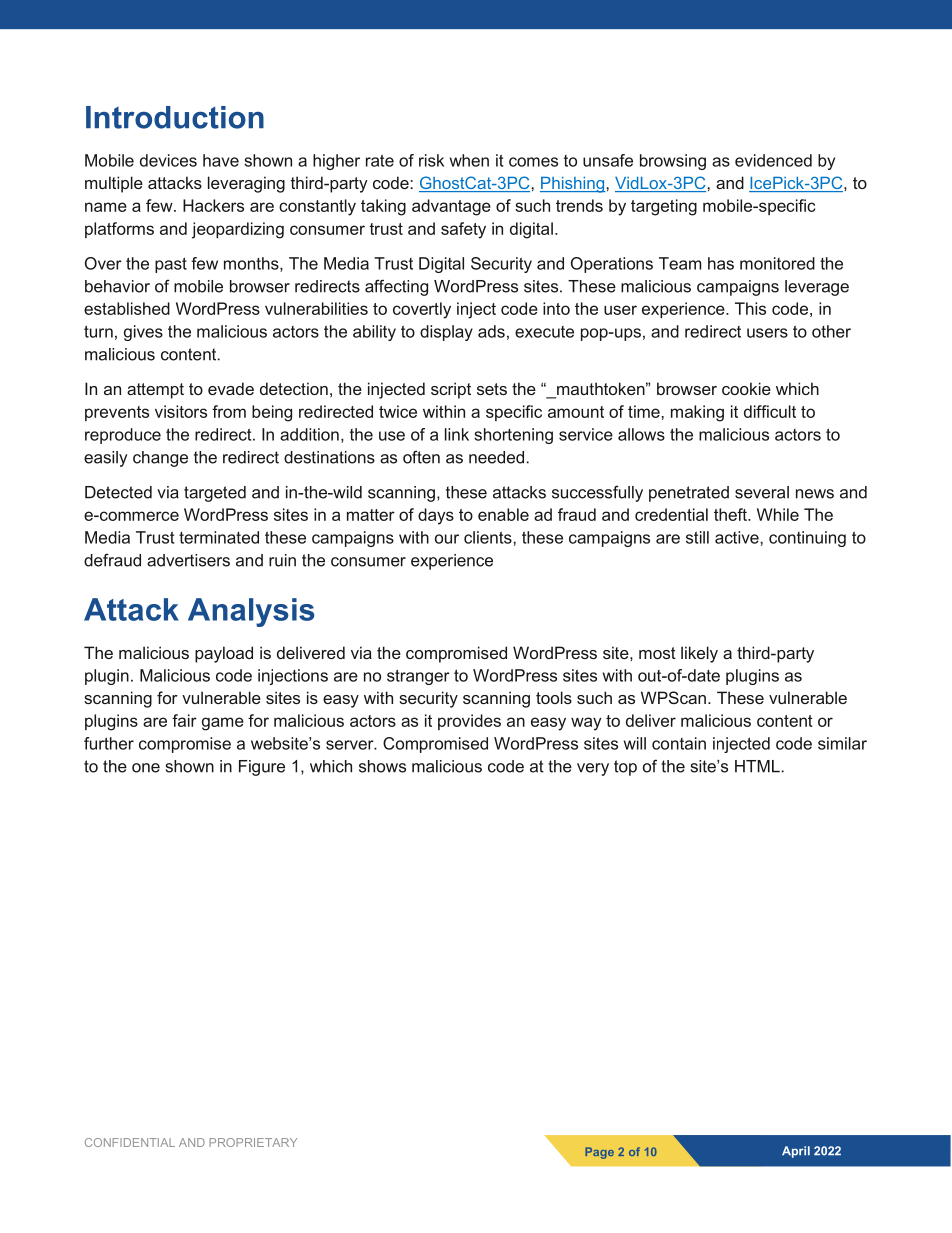  I want to click on evidenced, so click(773, 160).
